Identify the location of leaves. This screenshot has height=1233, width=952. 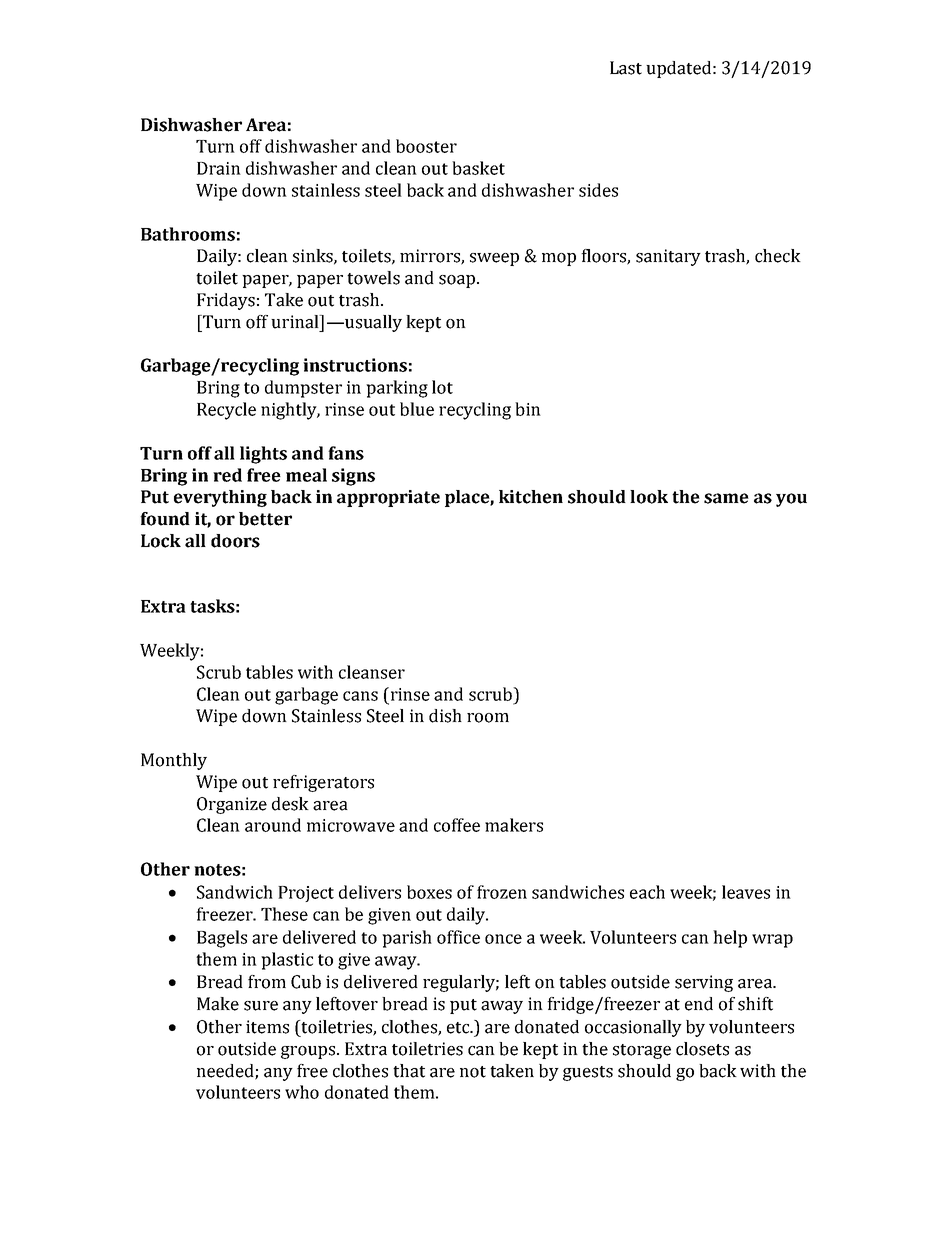
(746, 892).
